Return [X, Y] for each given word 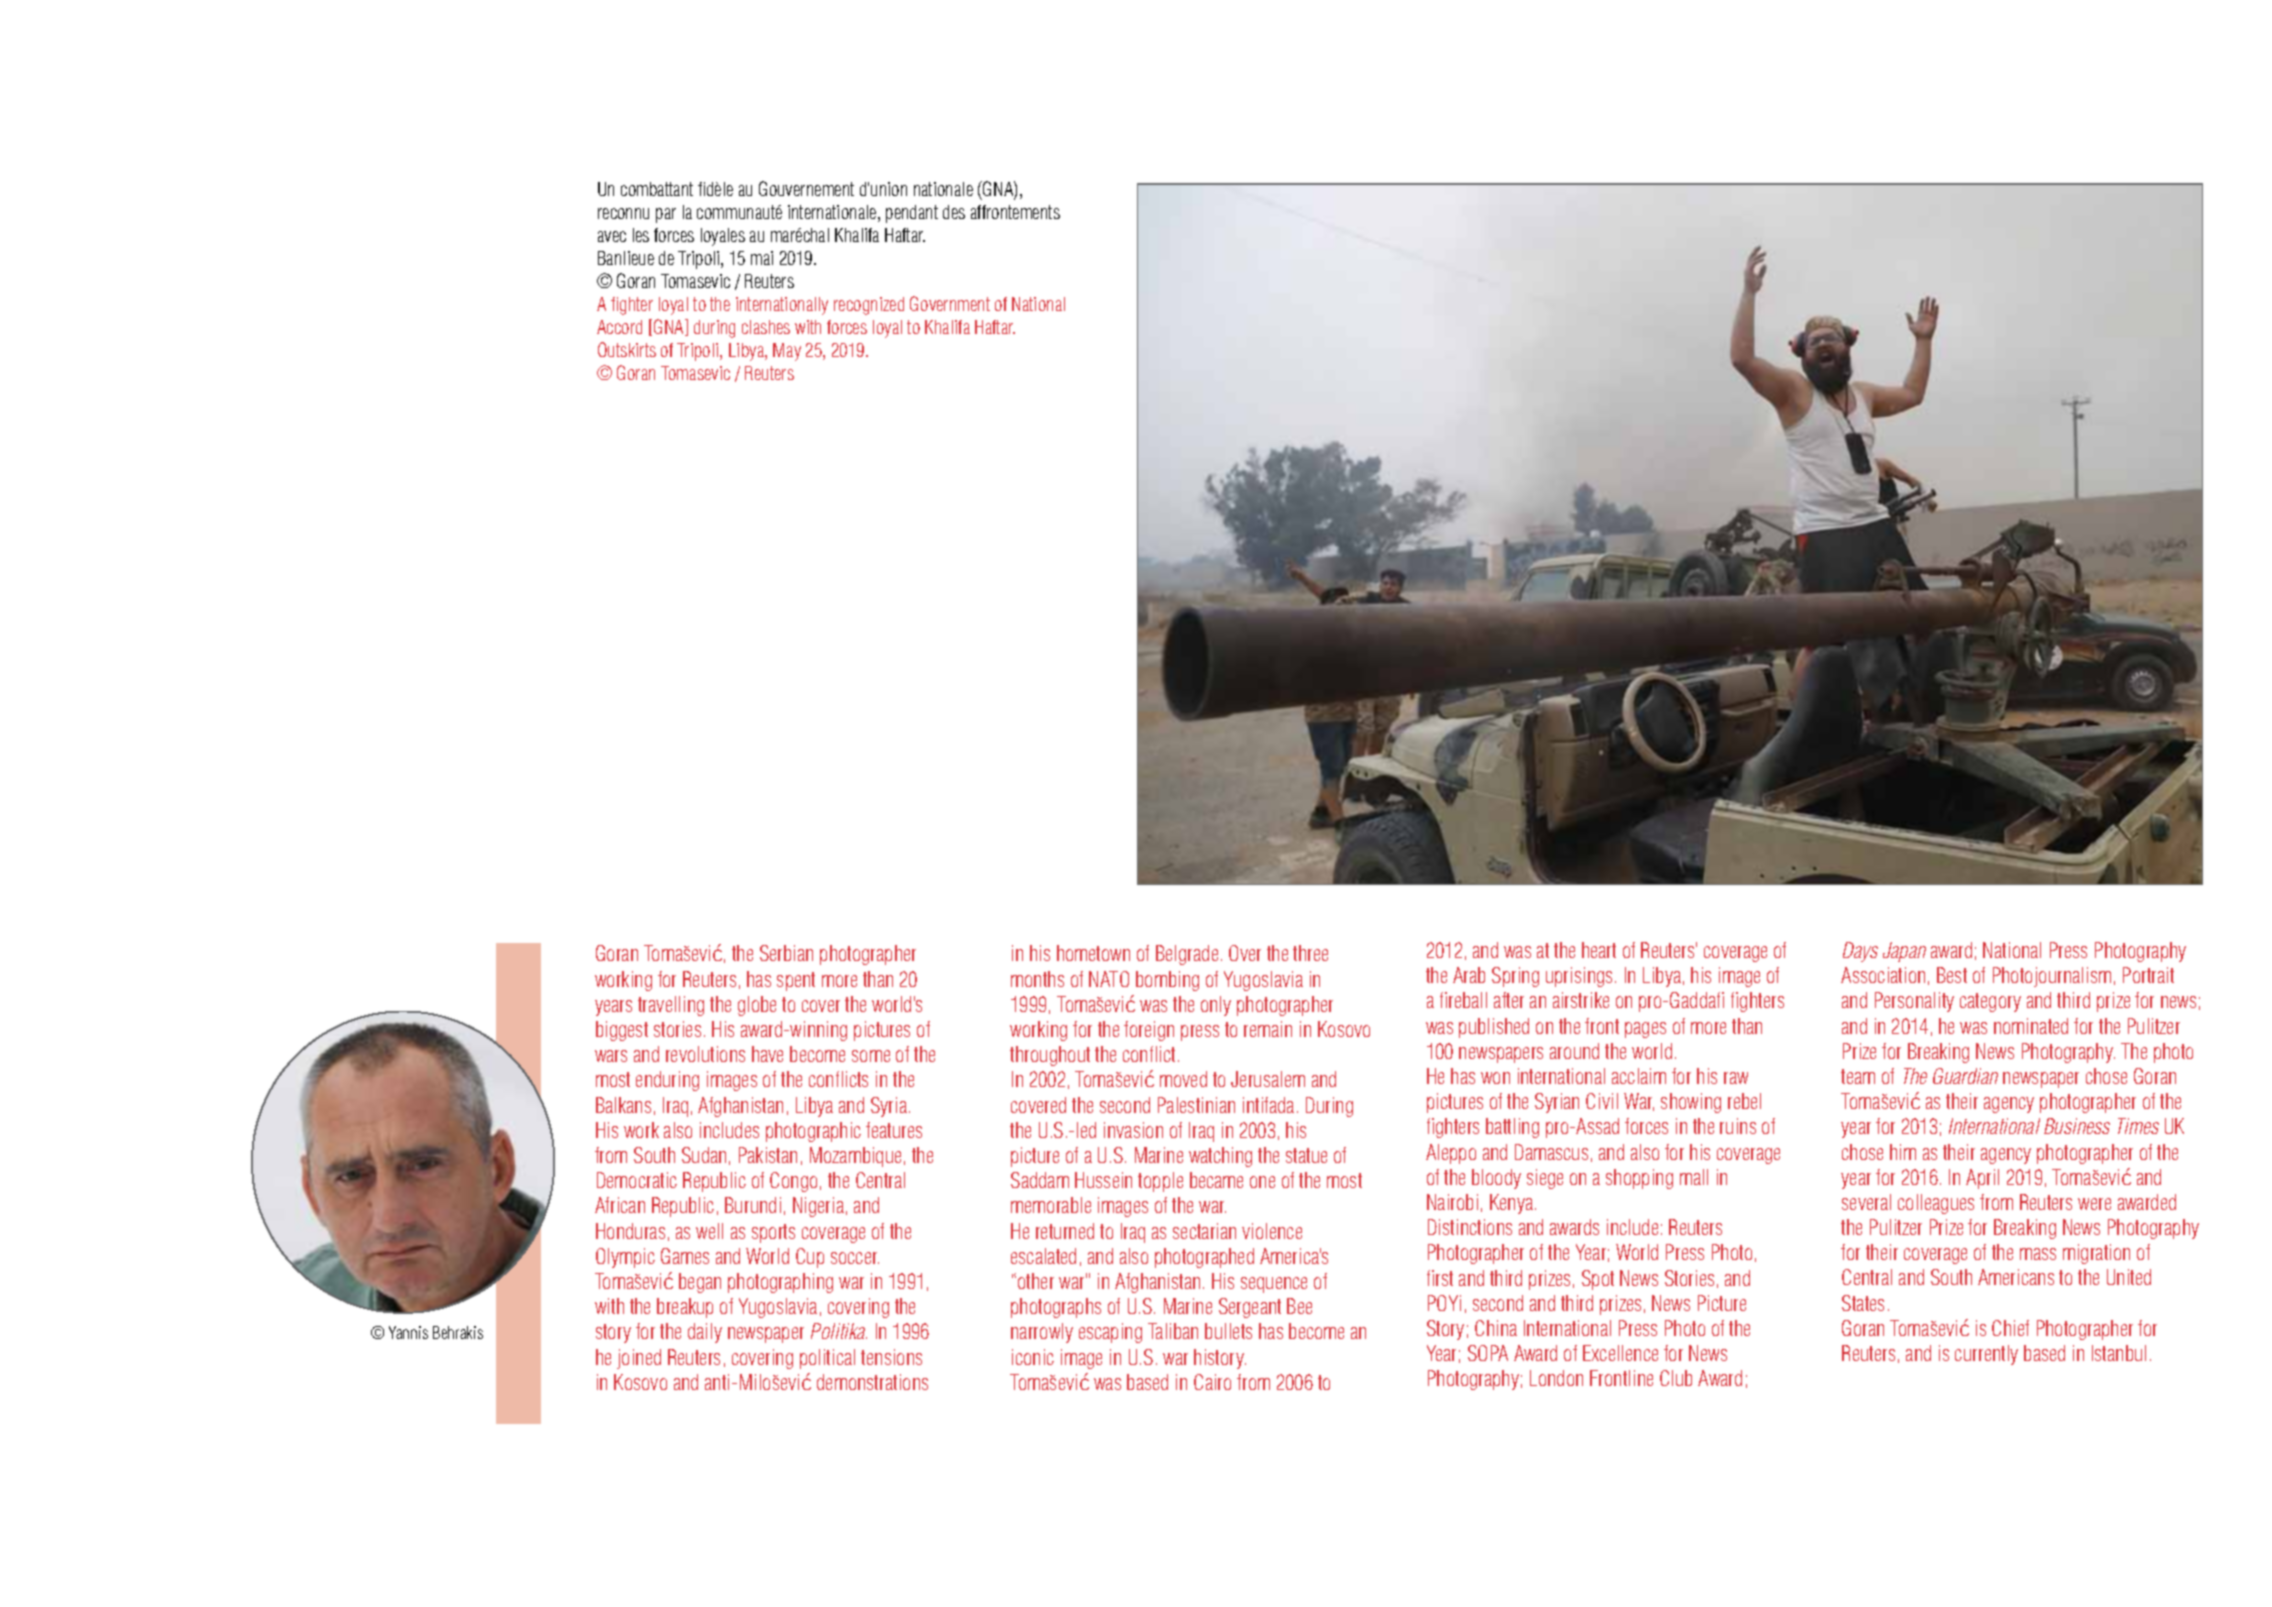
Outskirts [627, 349]
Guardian [1965, 1076]
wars [611, 1056]
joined [639, 1359]
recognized [869, 306]
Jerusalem [1268, 1079]
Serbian [786, 953]
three [1310, 953]
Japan [1904, 952]
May [787, 352]
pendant [912, 214]
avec [612, 236]
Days [1860, 952]
